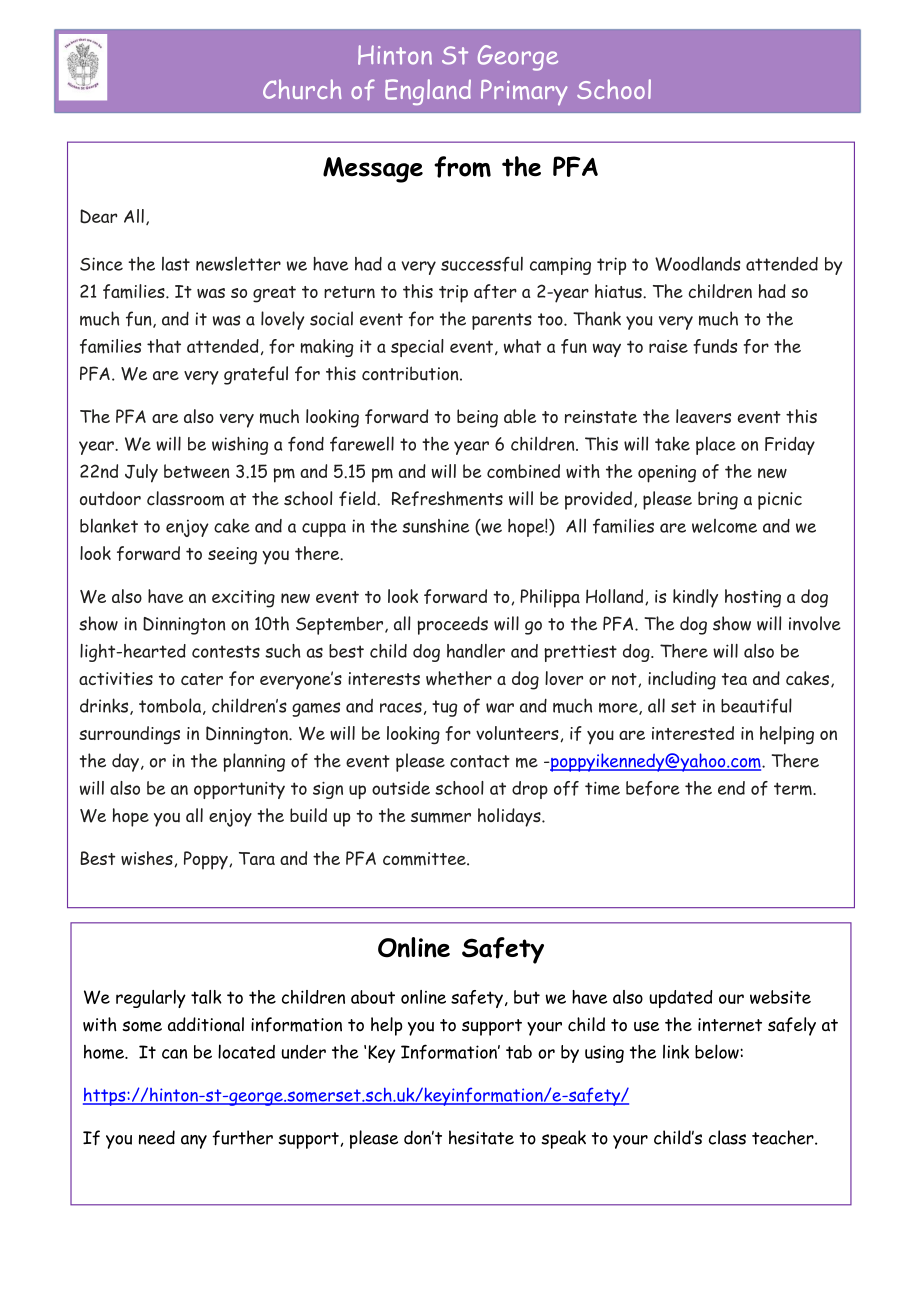  I want to click on beautiful, so click(756, 706).
